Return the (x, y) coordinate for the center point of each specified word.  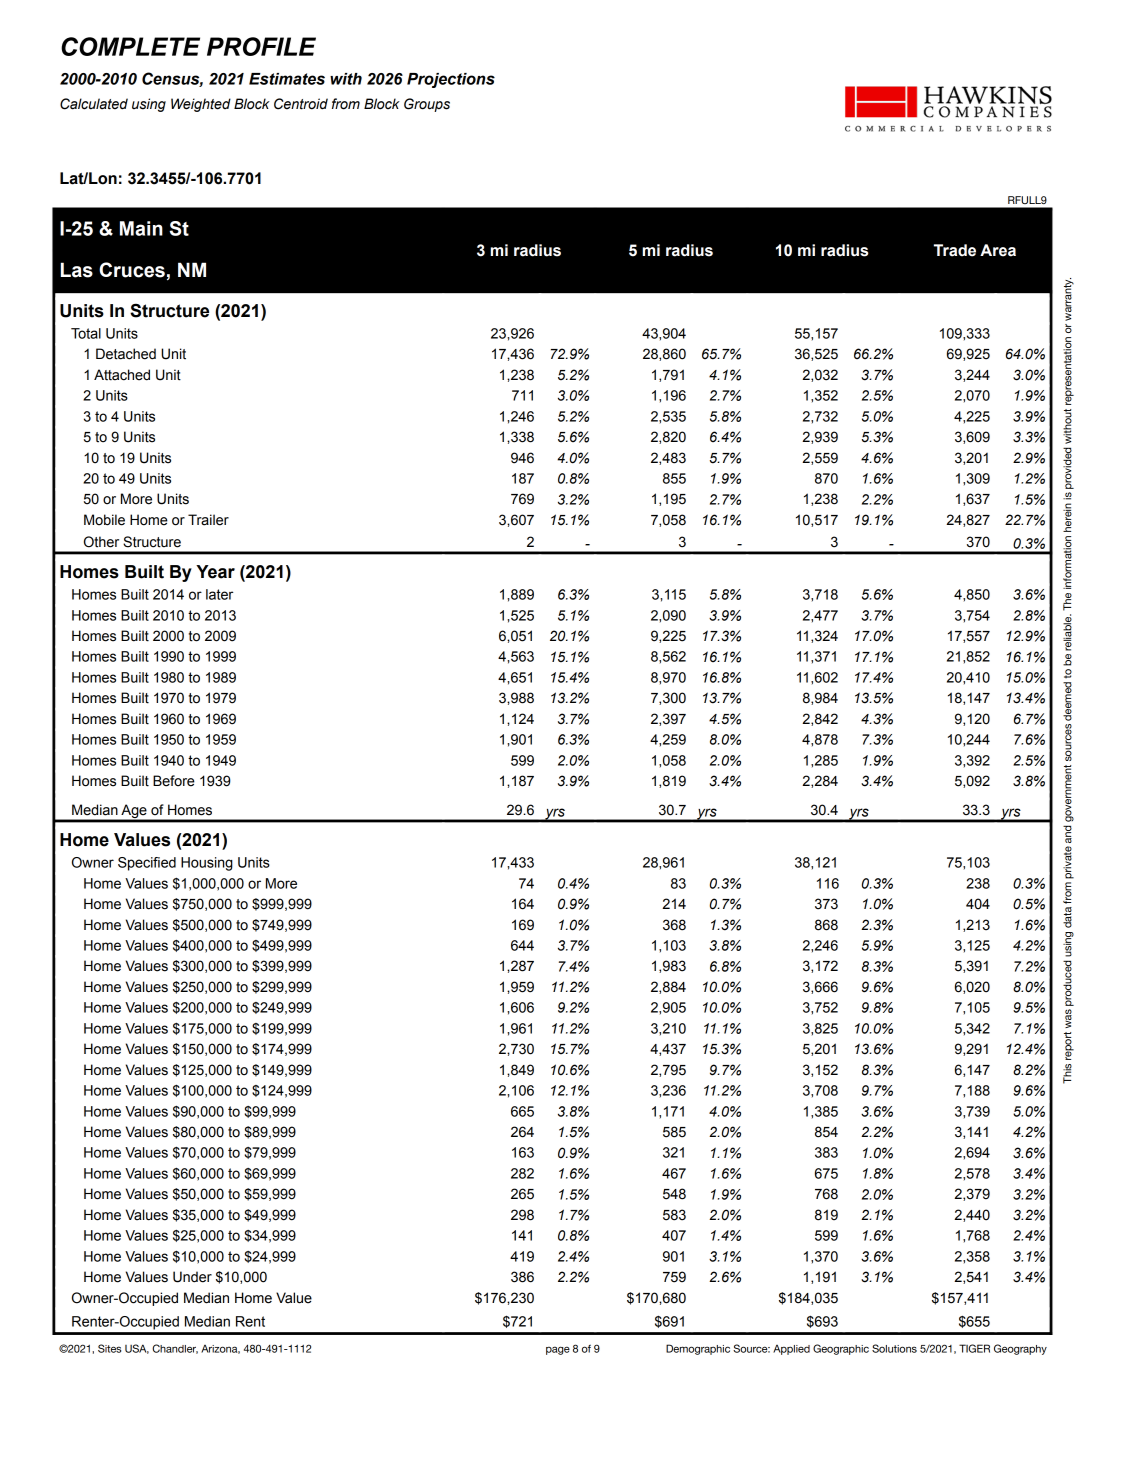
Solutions (894, 1348)
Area (998, 250)
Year (215, 572)
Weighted (201, 105)
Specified (147, 864)
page (558, 1350)
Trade (955, 250)
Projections (451, 80)
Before (174, 781)
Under (192, 1277)
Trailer (208, 520)
